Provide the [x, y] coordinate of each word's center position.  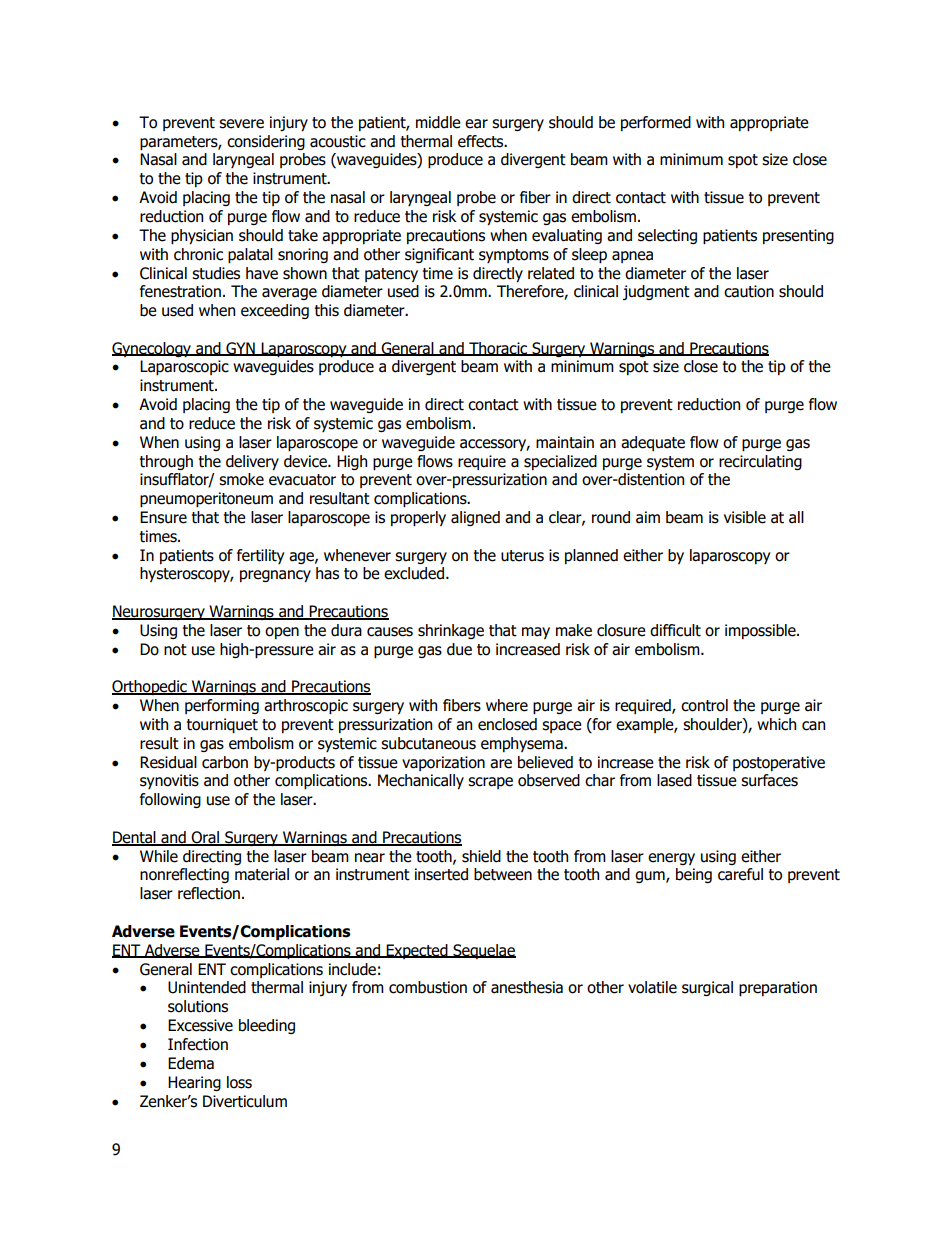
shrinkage [451, 631]
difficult [675, 630]
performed [656, 123]
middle [438, 122]
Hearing [194, 1083]
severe [241, 124]
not [175, 650]
